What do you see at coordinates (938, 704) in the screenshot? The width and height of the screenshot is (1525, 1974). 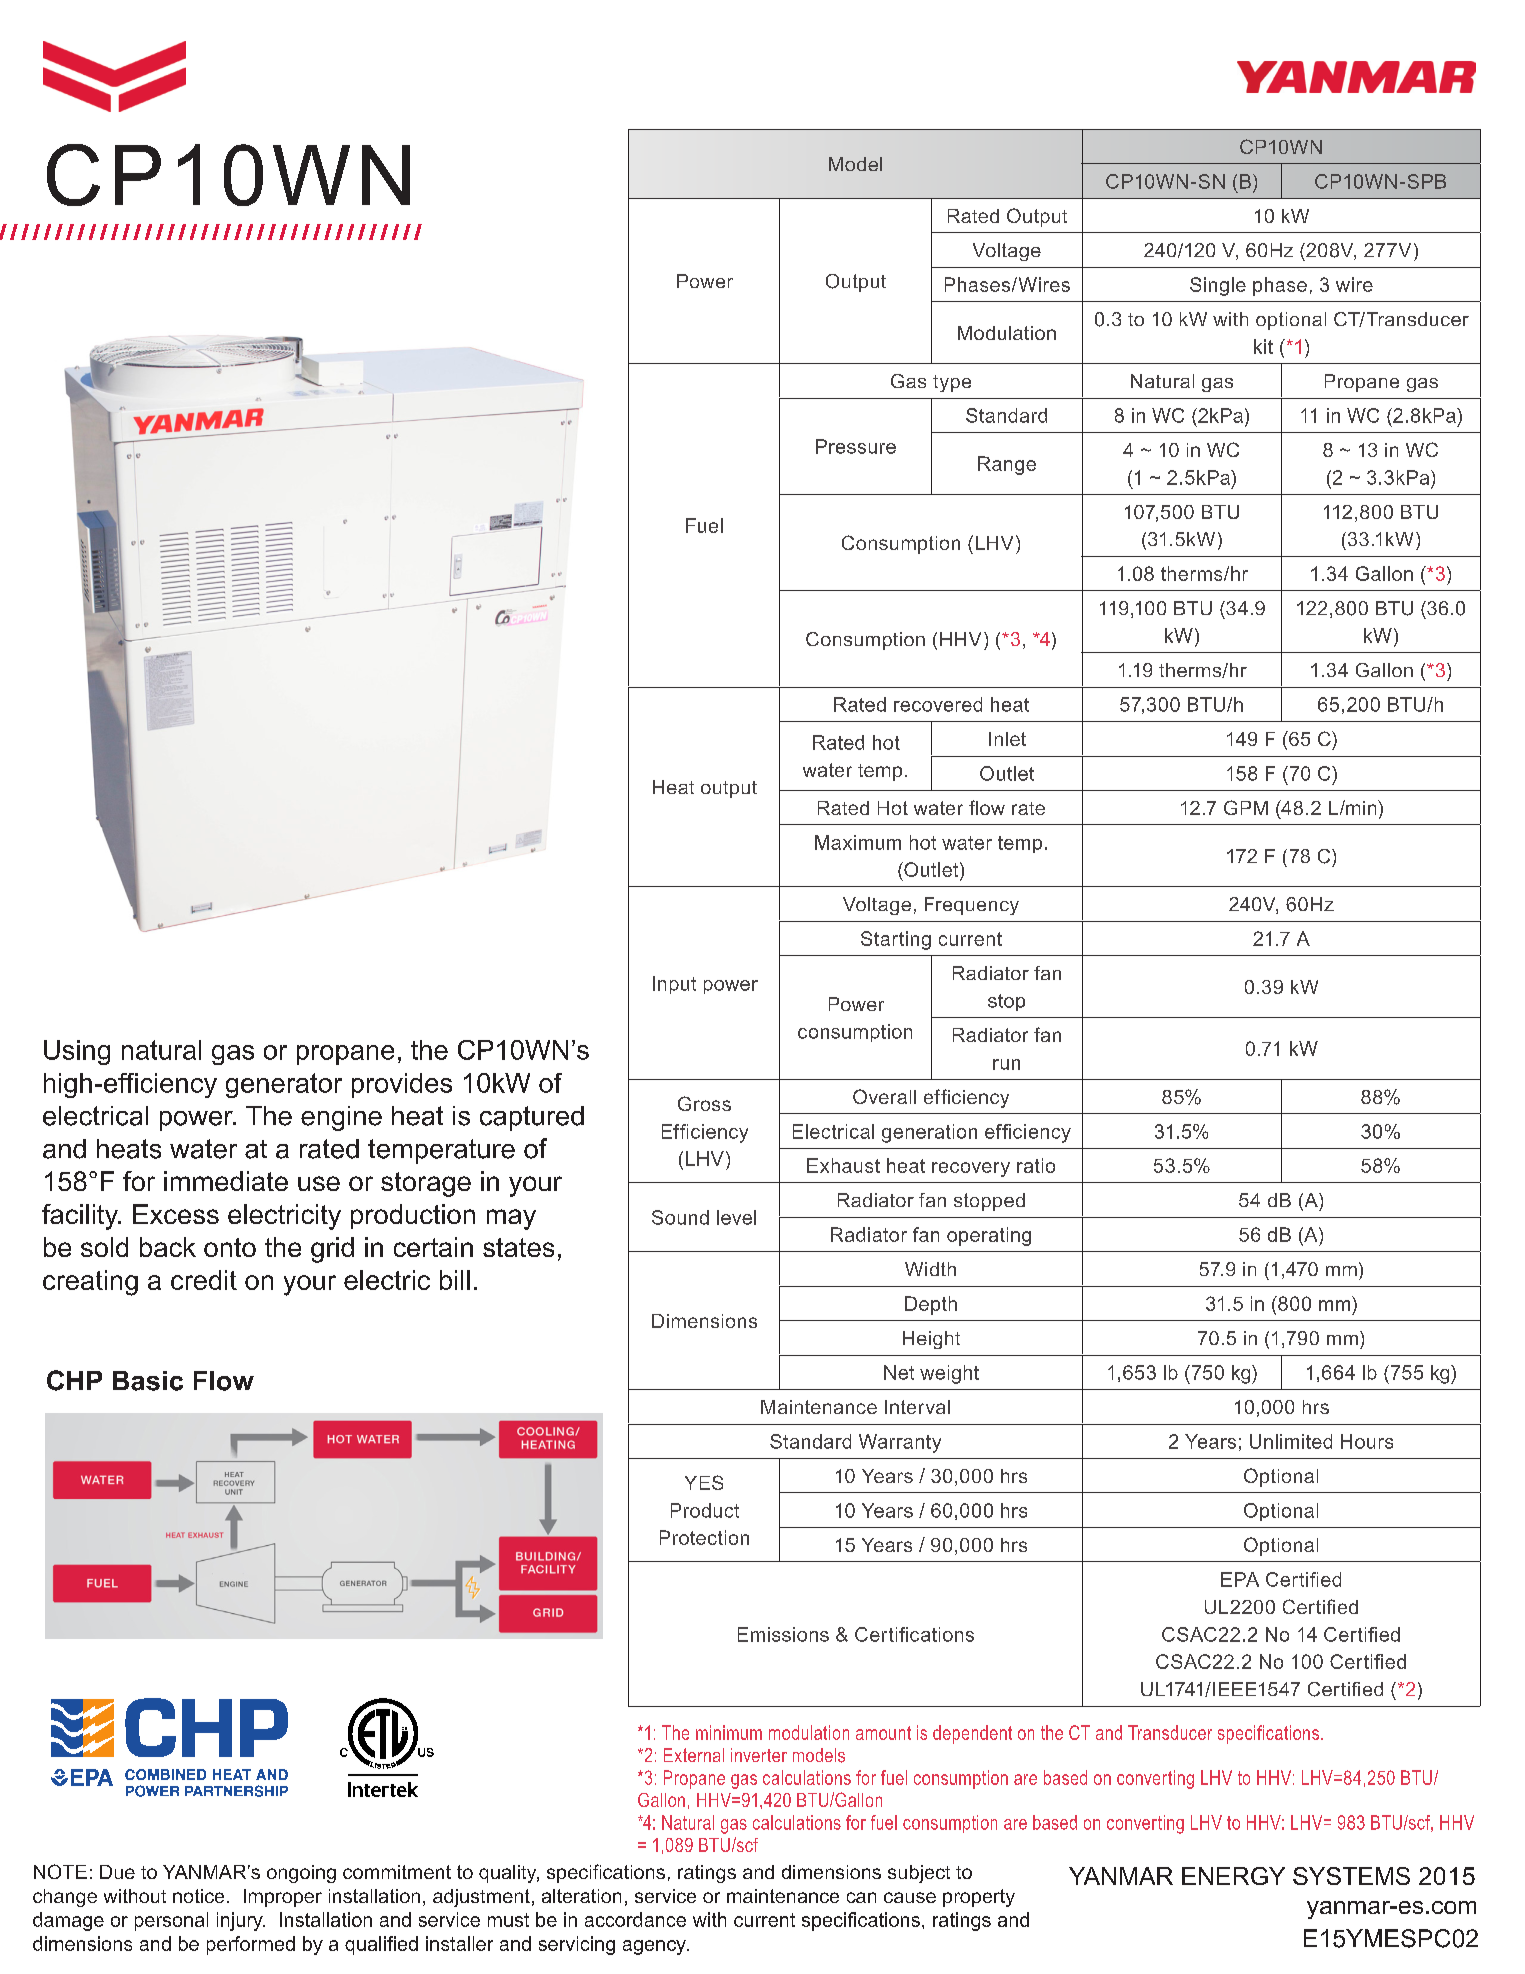 I see `recovered` at bounding box center [938, 704].
